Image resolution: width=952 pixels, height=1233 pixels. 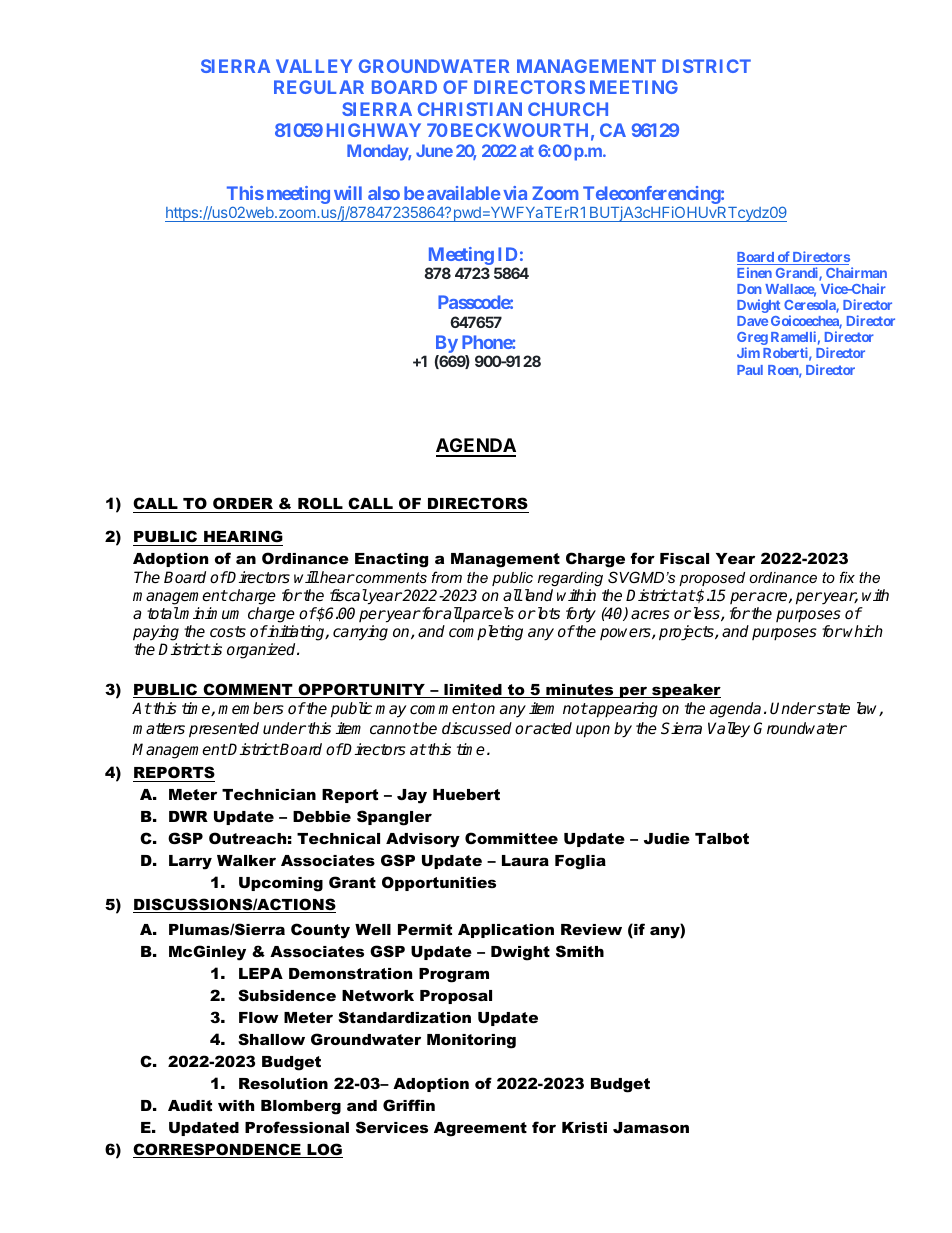 What do you see at coordinates (470, 109) in the image?
I see `CHRISTIAN` at bounding box center [470, 109].
